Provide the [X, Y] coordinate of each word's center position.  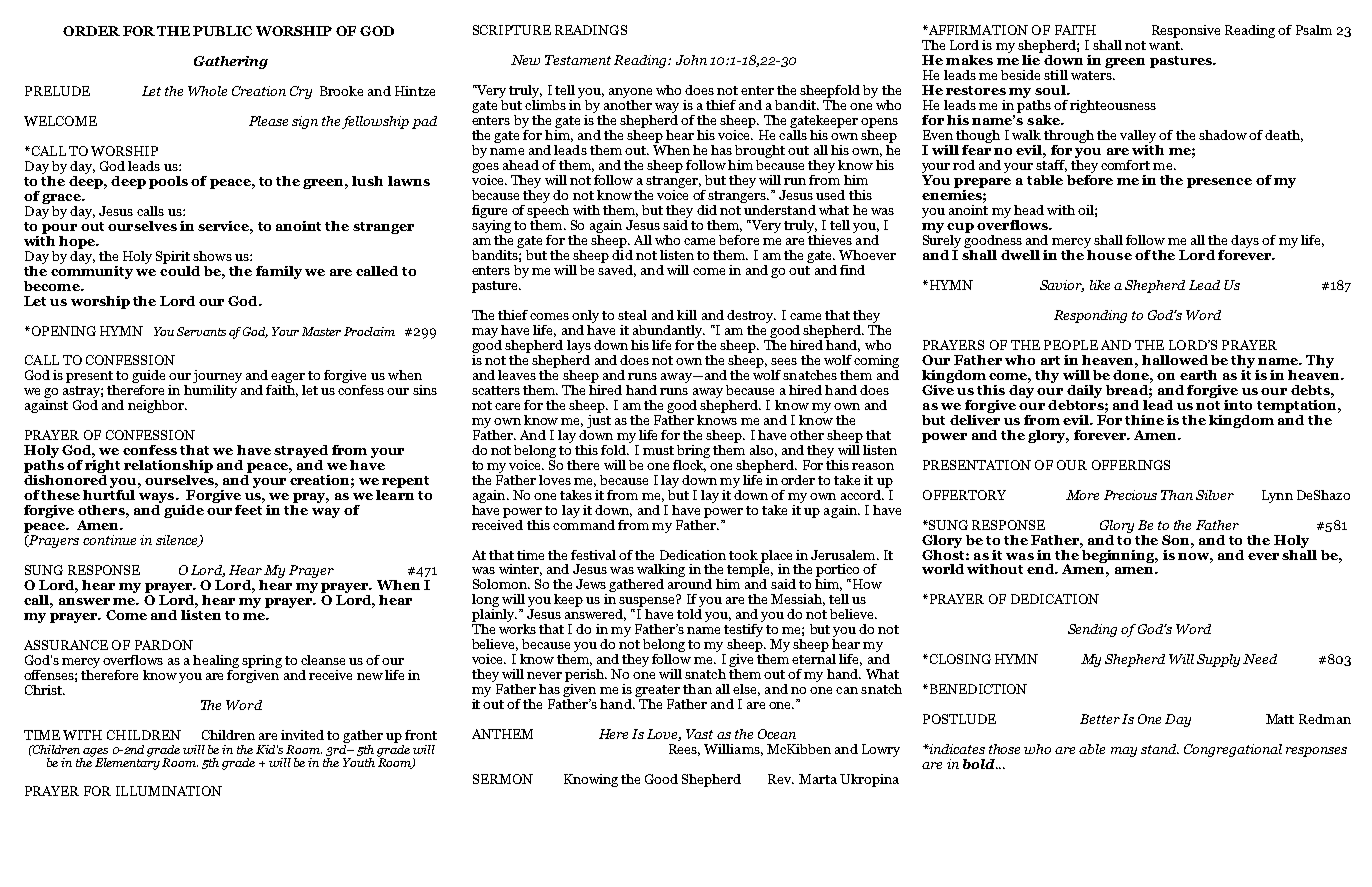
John [691, 60]
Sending [1092, 630]
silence [178, 541]
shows [212, 256]
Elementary [126, 762]
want [1165, 45]
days [1245, 241]
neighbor [157, 406]
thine [1144, 420]
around [690, 582]
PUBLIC [222, 31]
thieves [830, 238]
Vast [699, 734]
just [599, 420]
